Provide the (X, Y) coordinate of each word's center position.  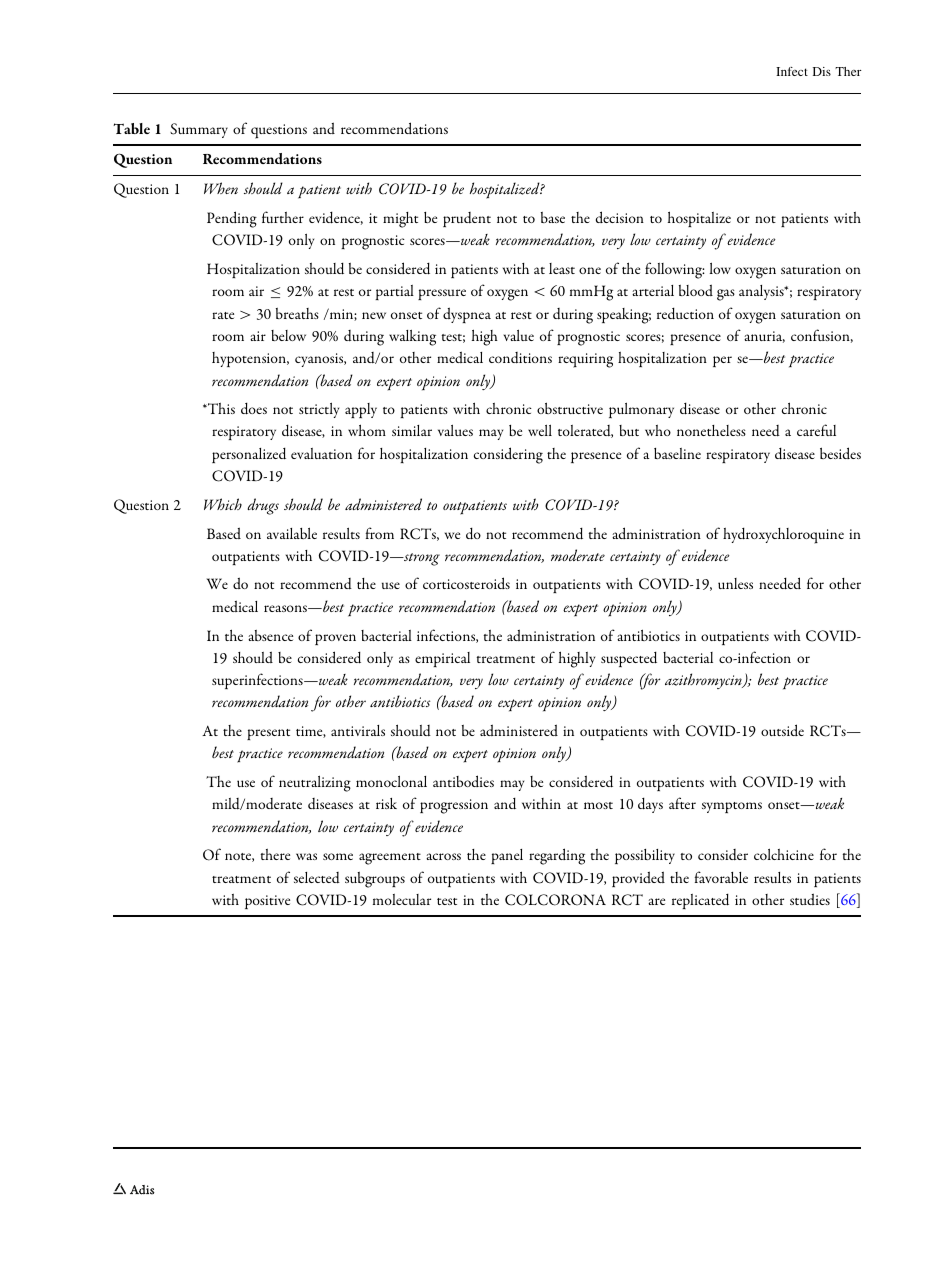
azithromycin (704, 681)
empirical (442, 659)
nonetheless (711, 430)
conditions (520, 357)
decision (620, 217)
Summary (199, 130)
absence (270, 635)
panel (507, 856)
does (254, 408)
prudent (467, 219)
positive (267, 902)
